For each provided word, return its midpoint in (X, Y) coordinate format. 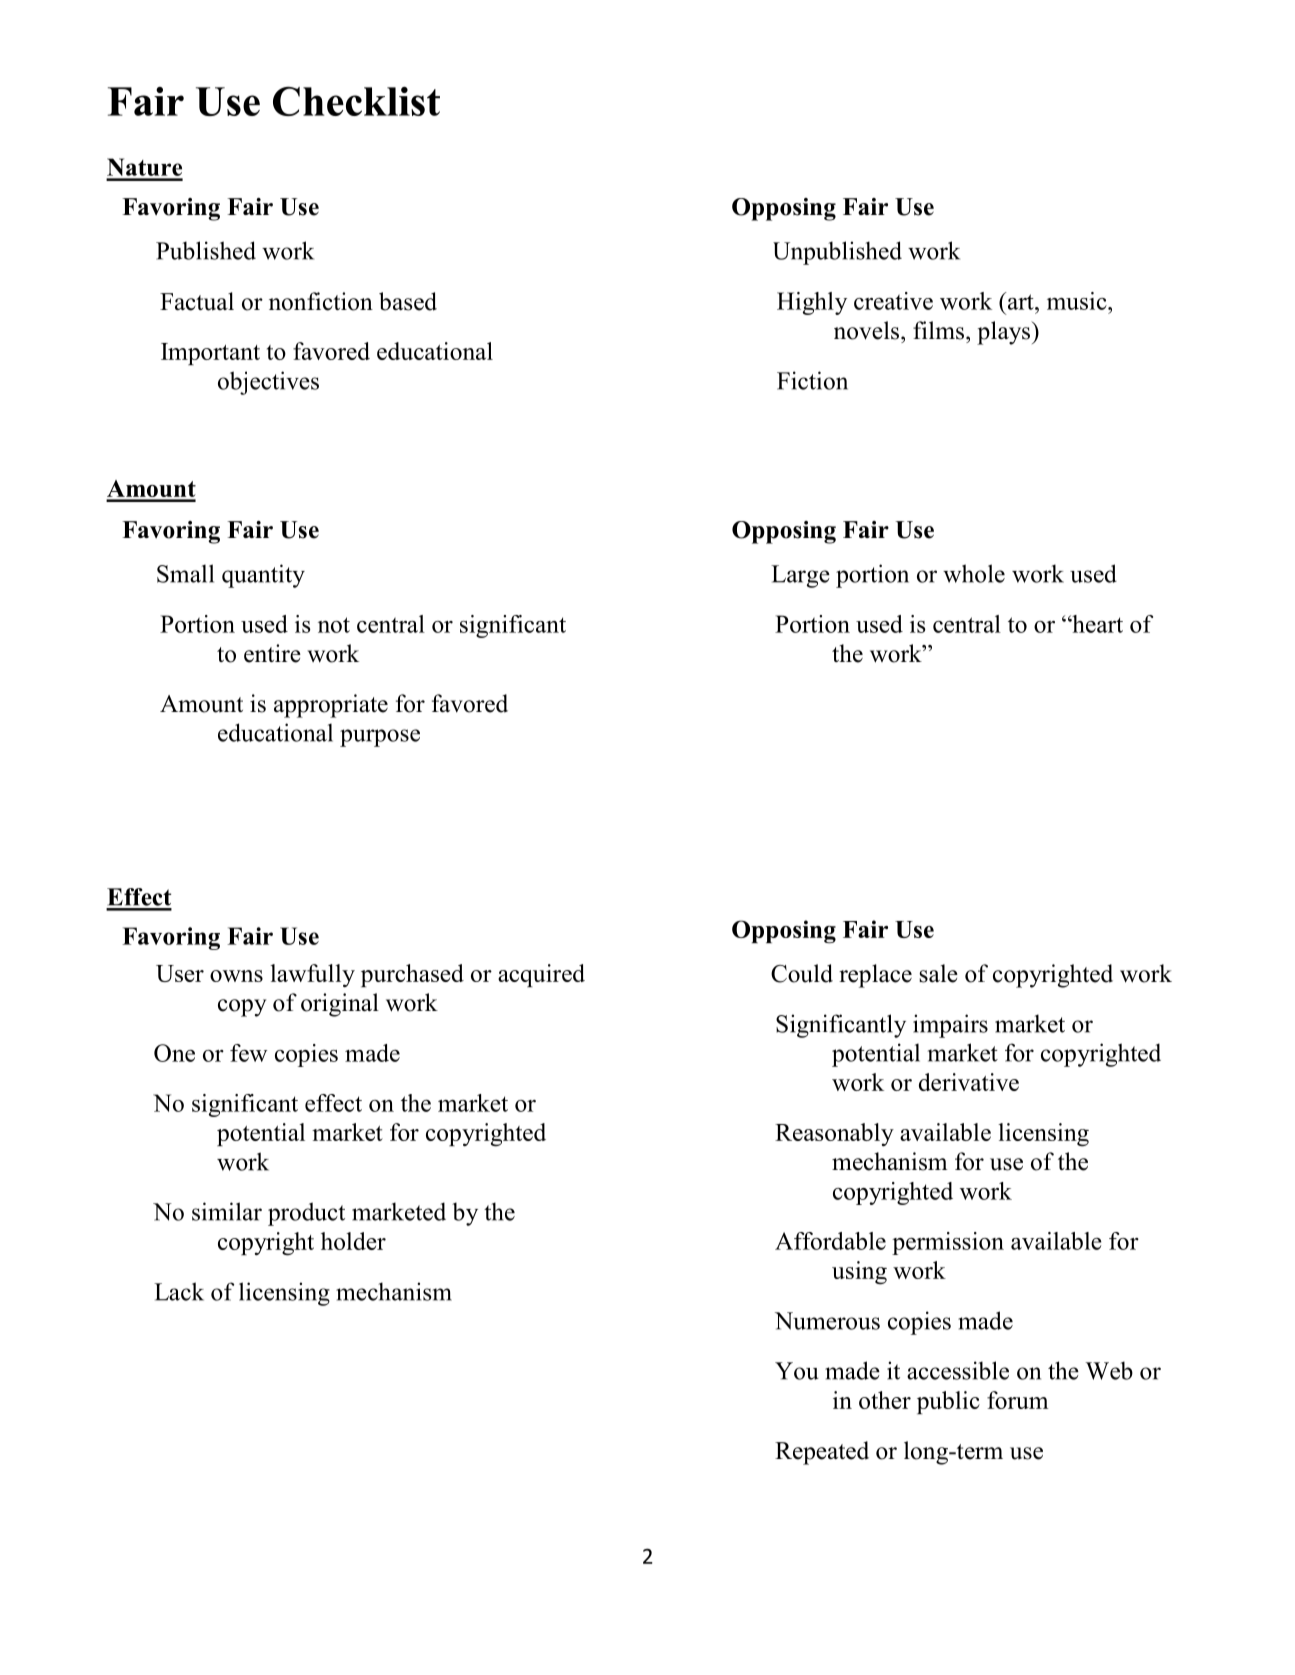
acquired (541, 975)
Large (800, 576)
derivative (969, 1082)
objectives (268, 383)
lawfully (312, 975)
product (306, 1214)
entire (272, 653)
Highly (812, 303)
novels (866, 330)
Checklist (356, 101)
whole (974, 573)
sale (938, 973)
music (1078, 301)
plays (1004, 333)
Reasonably (834, 1134)
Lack (179, 1291)
